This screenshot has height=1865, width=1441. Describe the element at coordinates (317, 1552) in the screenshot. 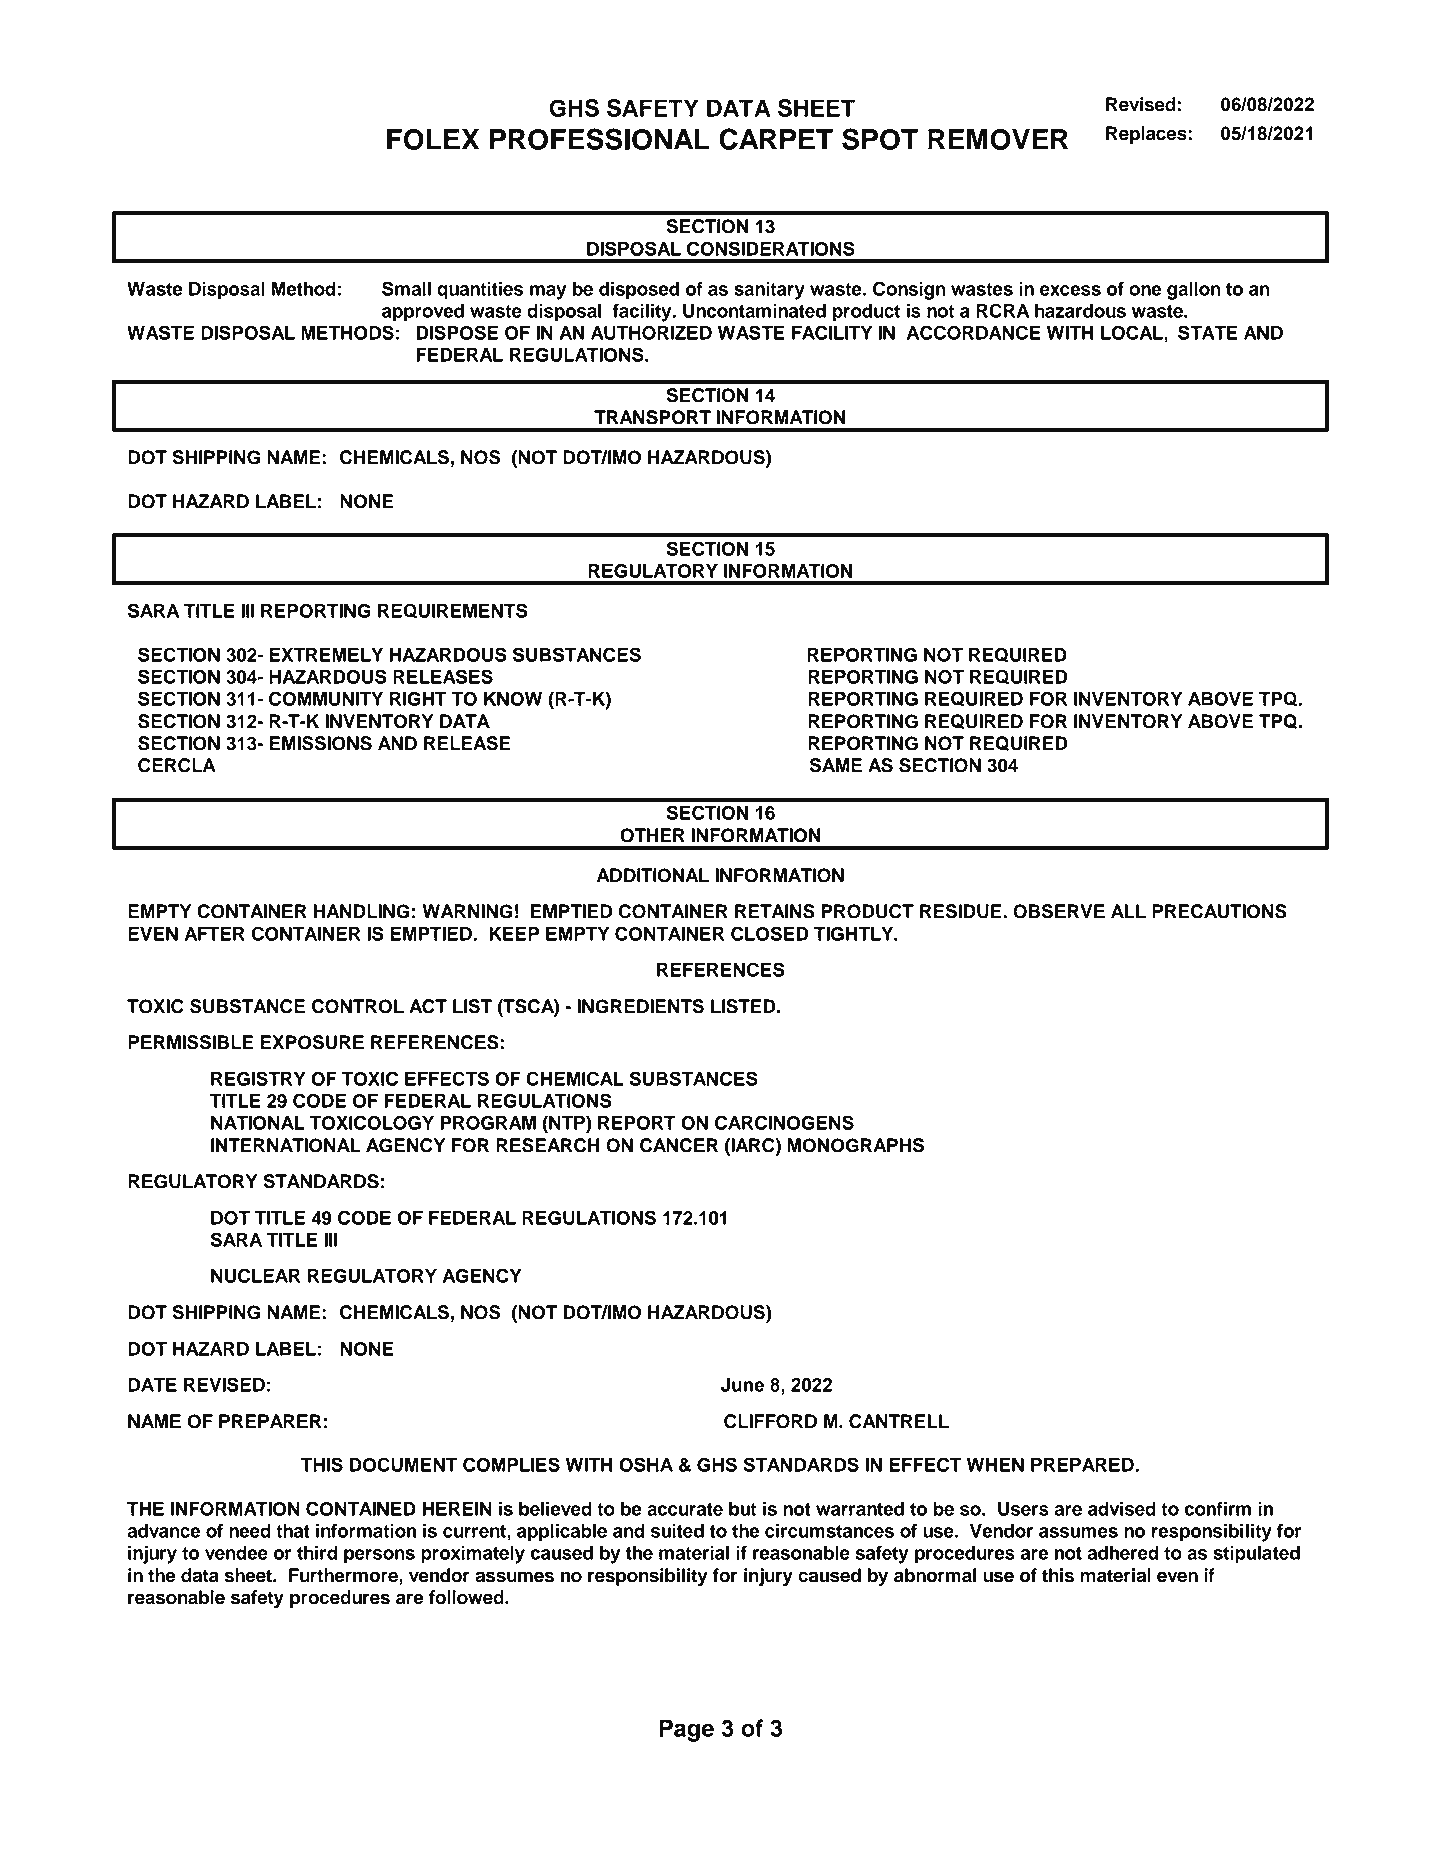

I see `third` at that location.
